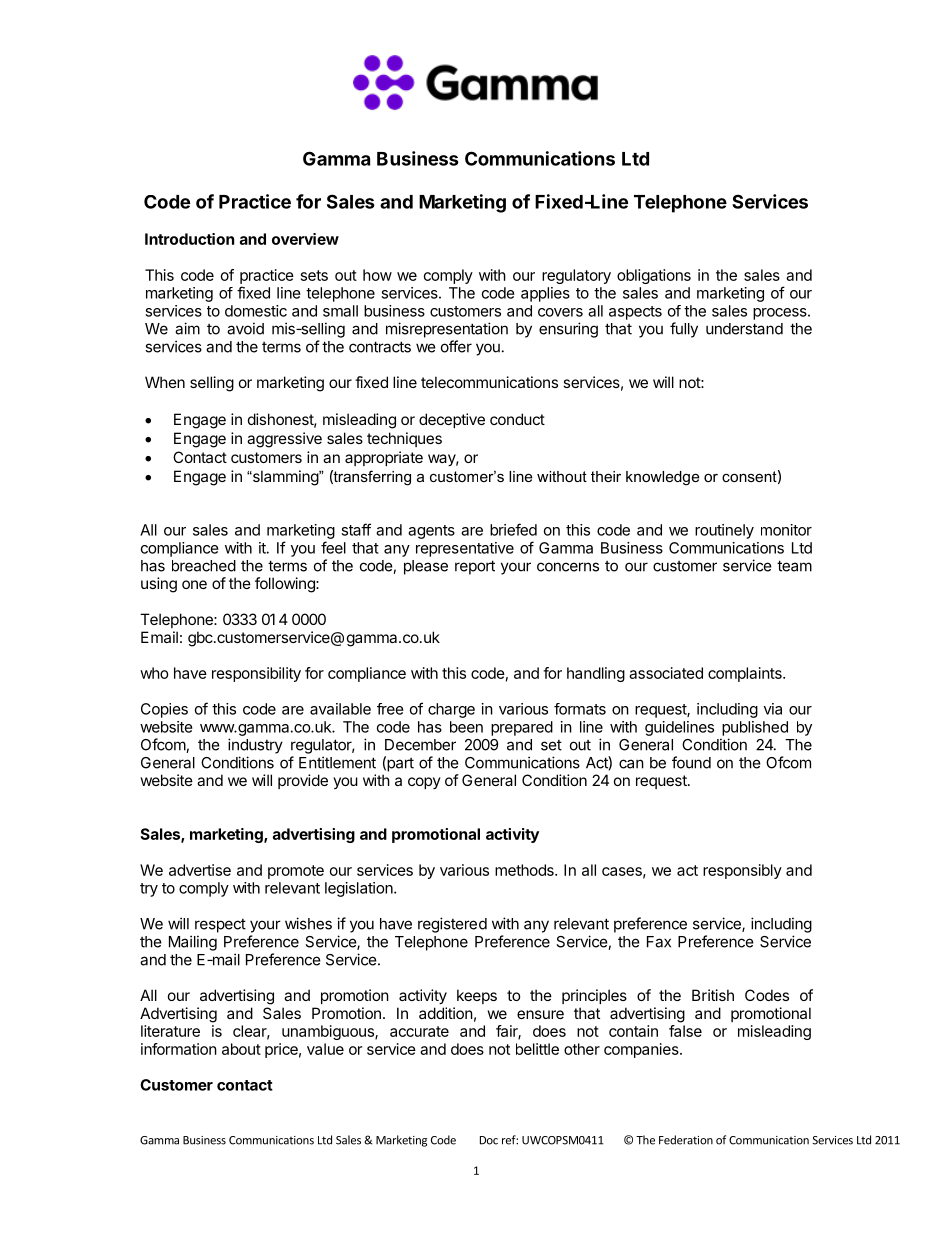 The height and width of the page is (1233, 952). Describe the element at coordinates (489, 1140) in the page. I see `Doc` at that location.
